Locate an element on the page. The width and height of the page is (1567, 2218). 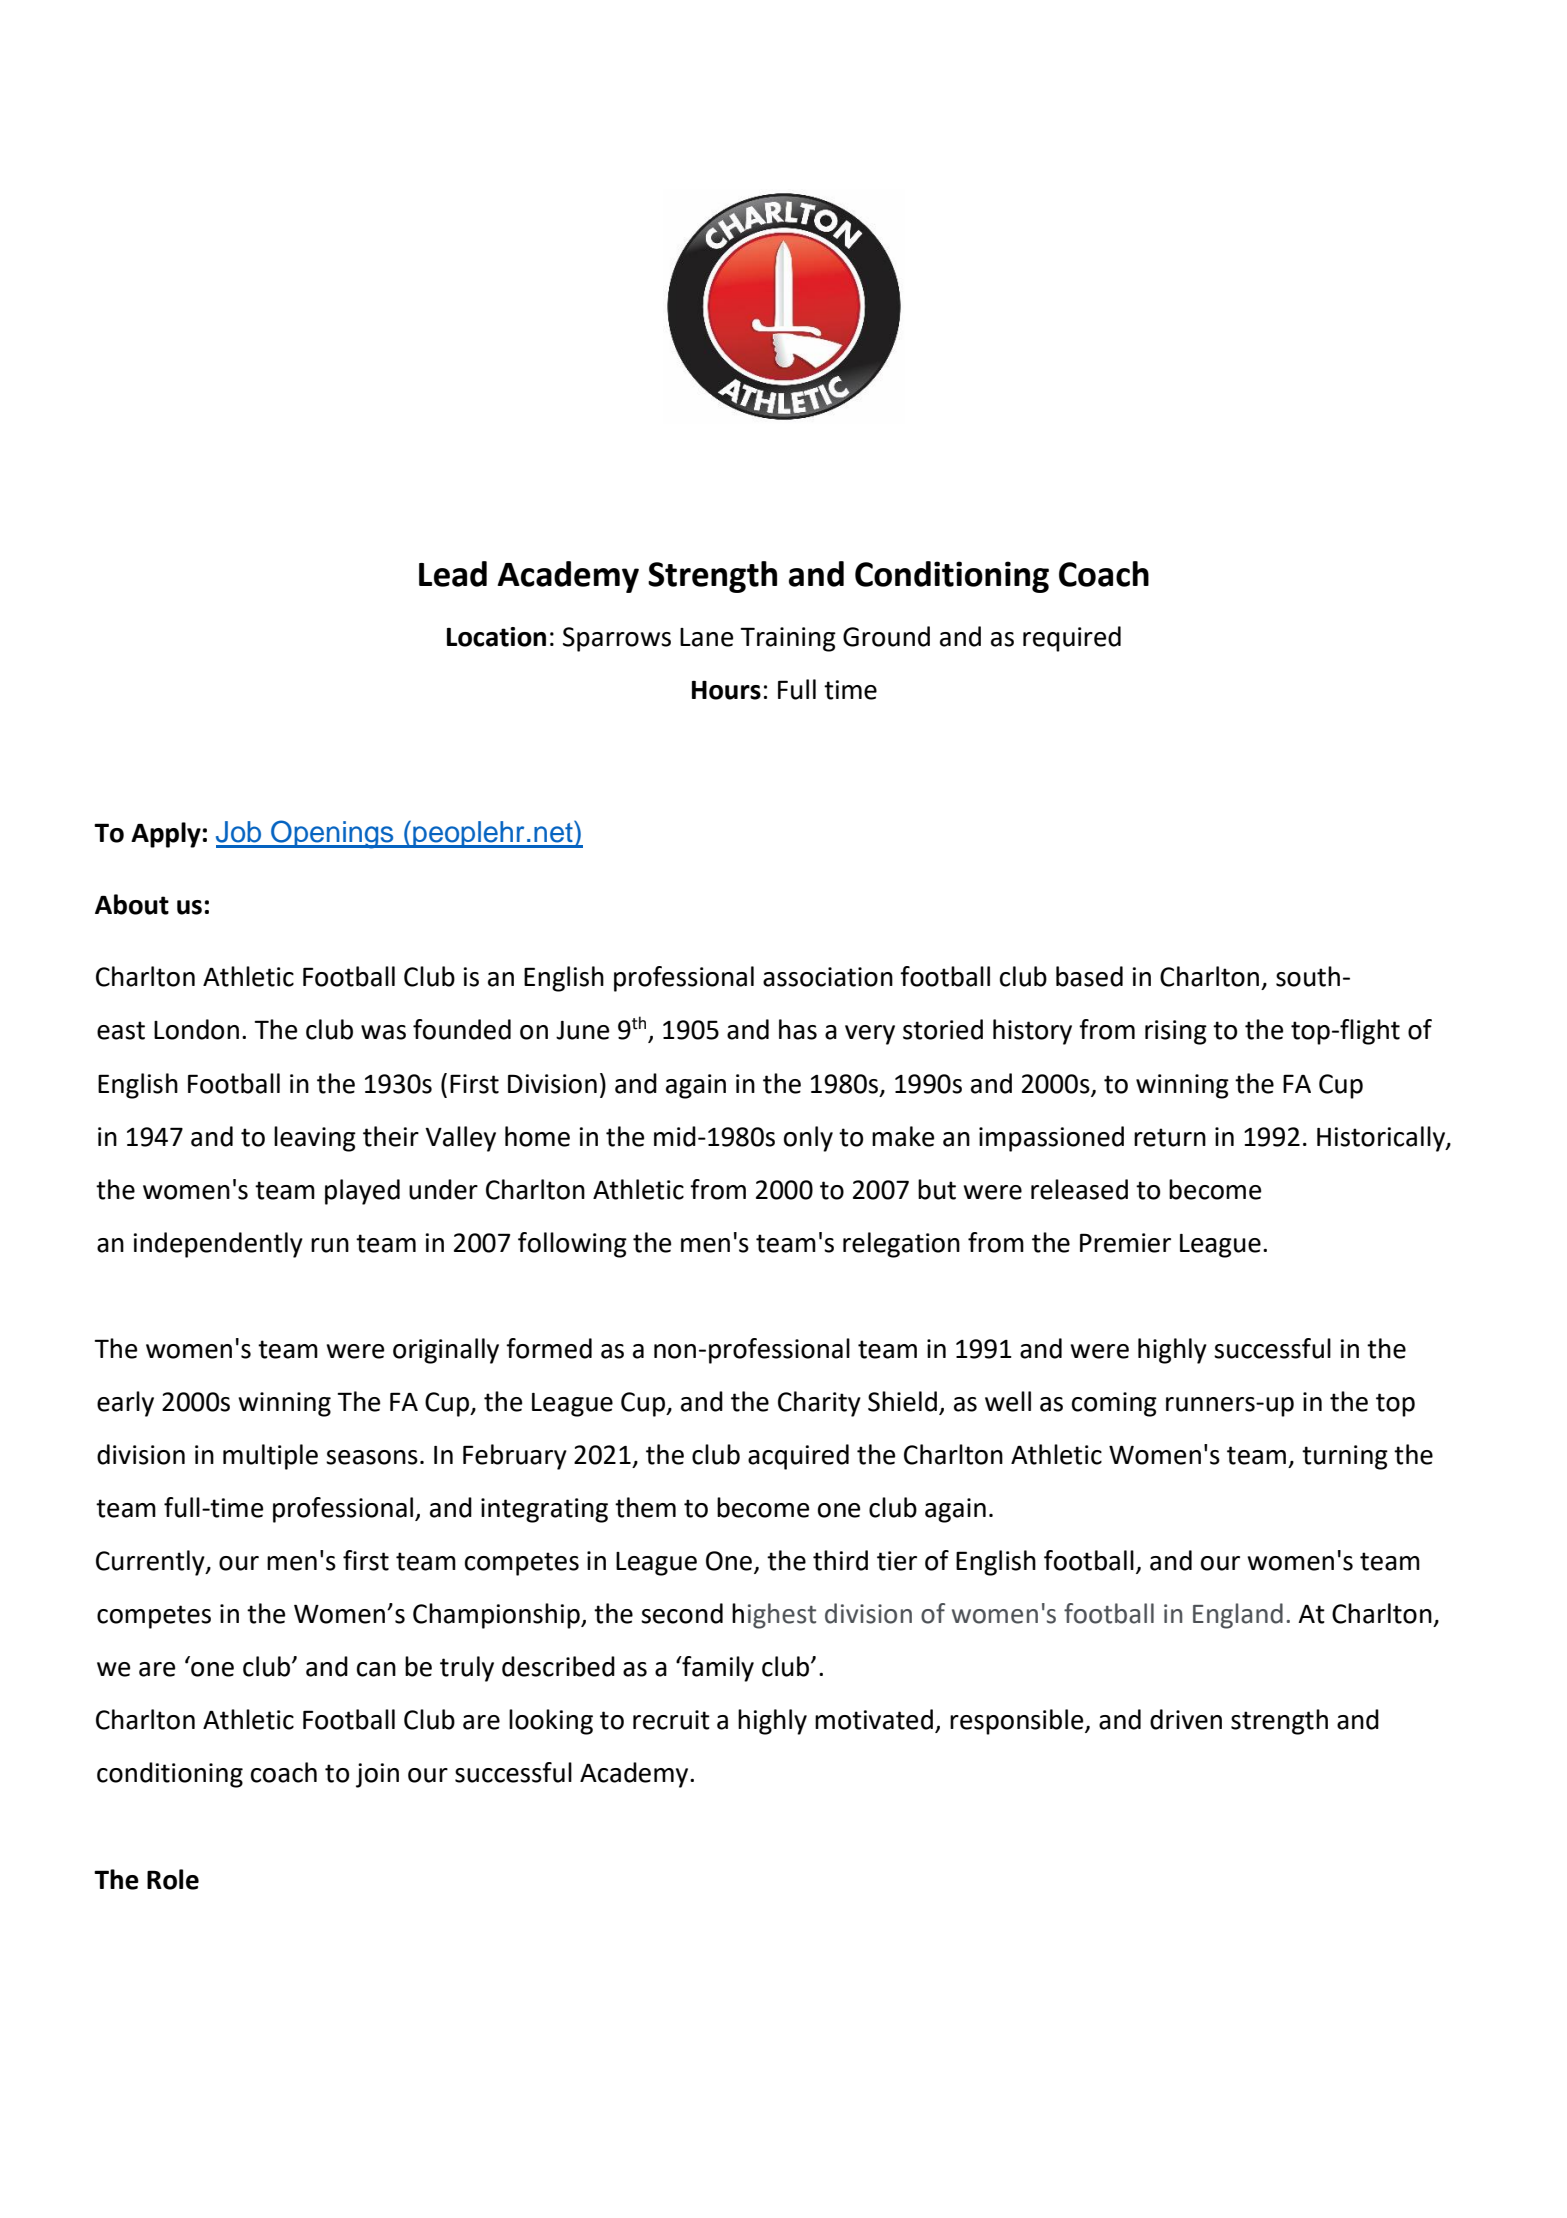
Premier is located at coordinates (1125, 1243).
